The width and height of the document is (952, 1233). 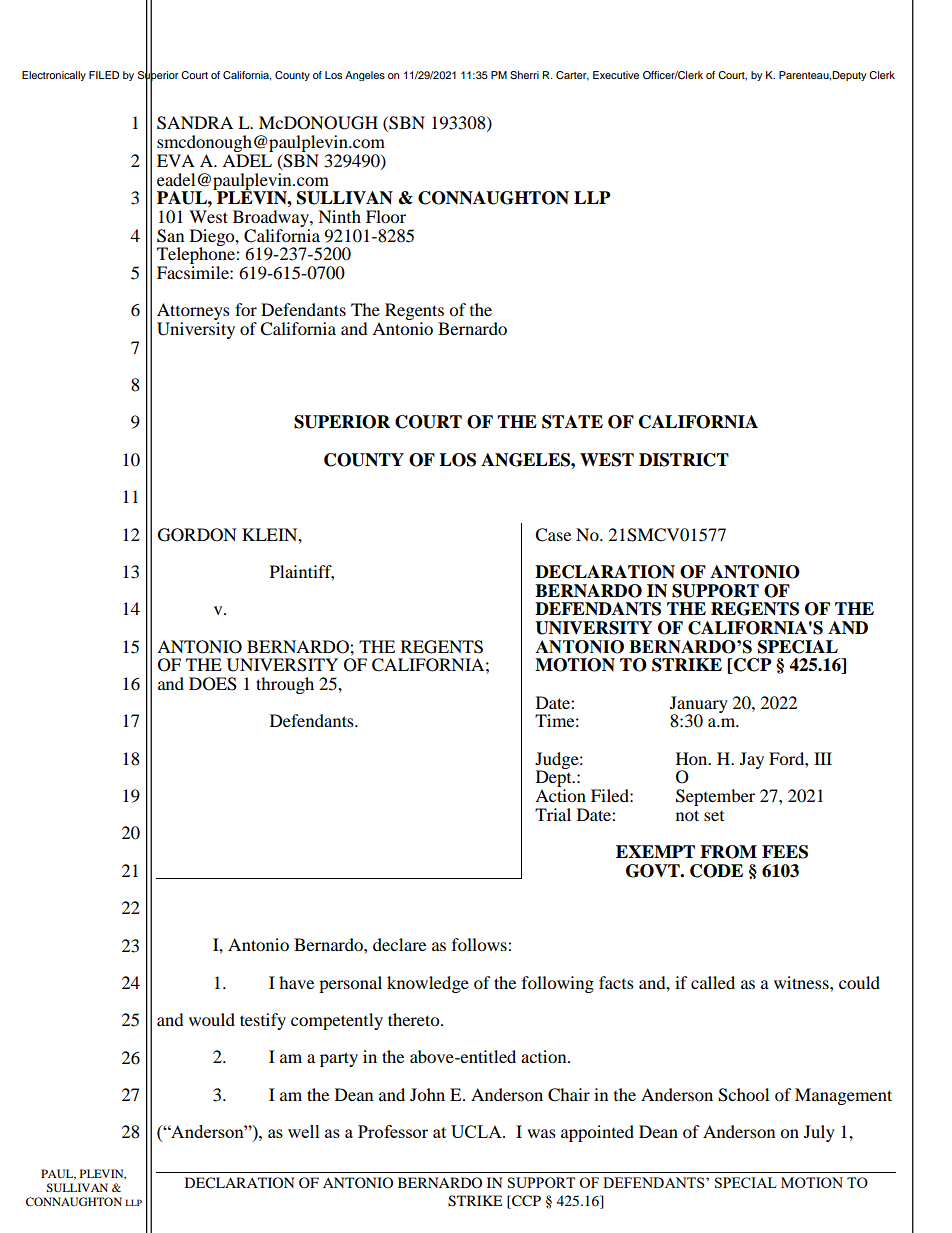 I want to click on Jay, so click(x=752, y=760).
